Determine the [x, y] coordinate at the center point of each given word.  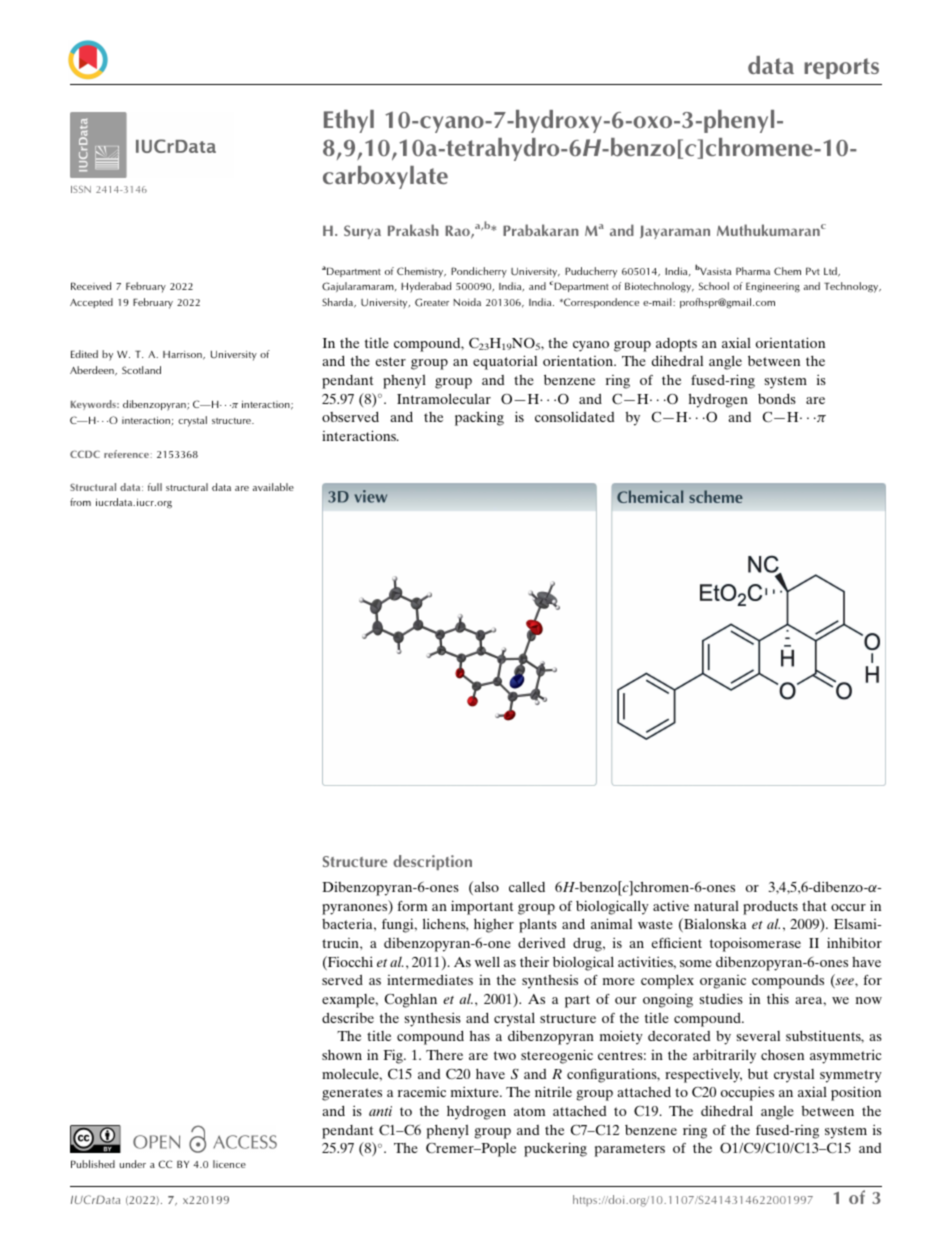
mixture [476, 1091]
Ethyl [349, 121]
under [133, 1164]
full [155, 487]
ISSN [81, 189]
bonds [777, 398]
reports [841, 68]
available [273, 487]
